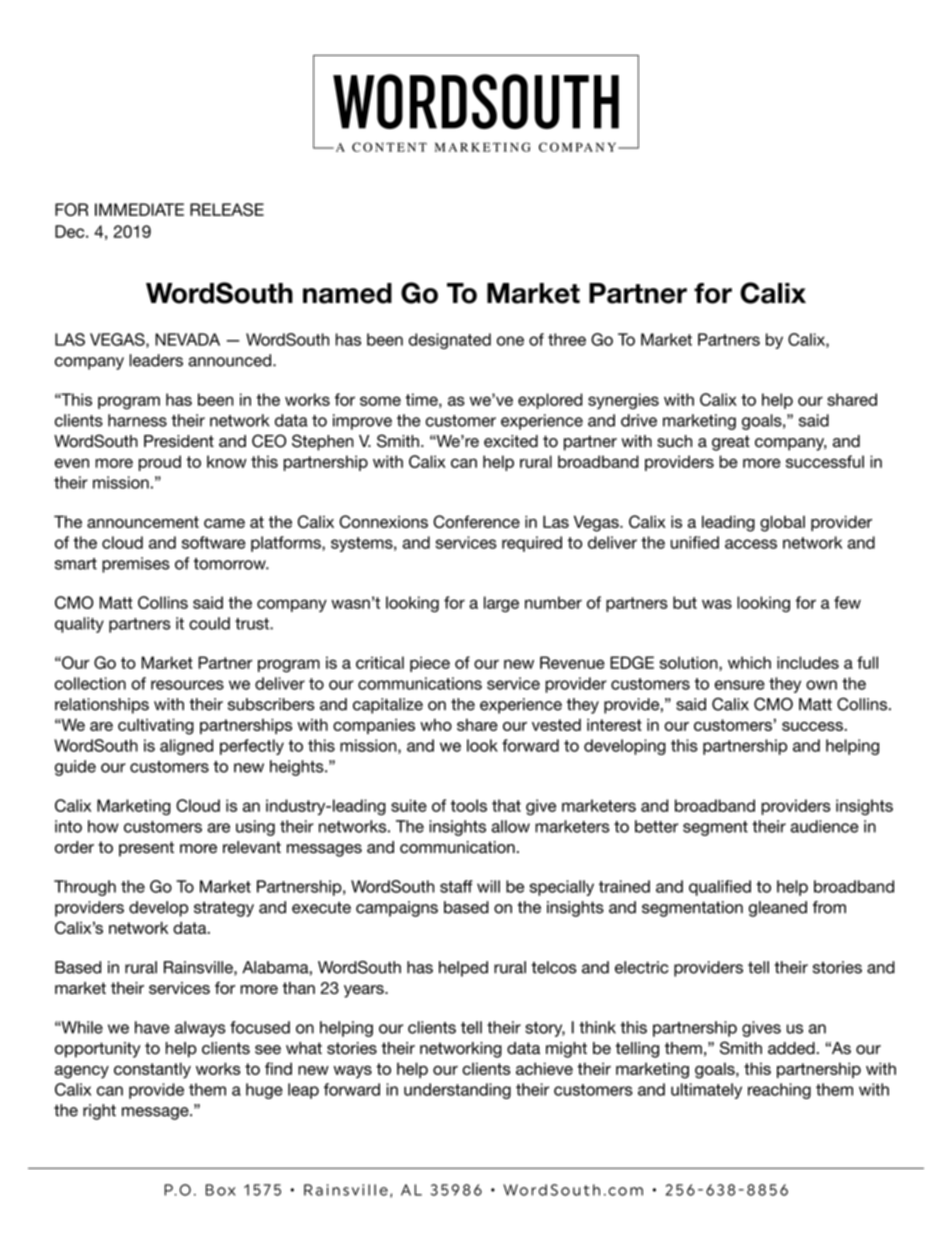  Describe the element at coordinates (457, 1091) in the screenshot. I see `understanding` at that location.
